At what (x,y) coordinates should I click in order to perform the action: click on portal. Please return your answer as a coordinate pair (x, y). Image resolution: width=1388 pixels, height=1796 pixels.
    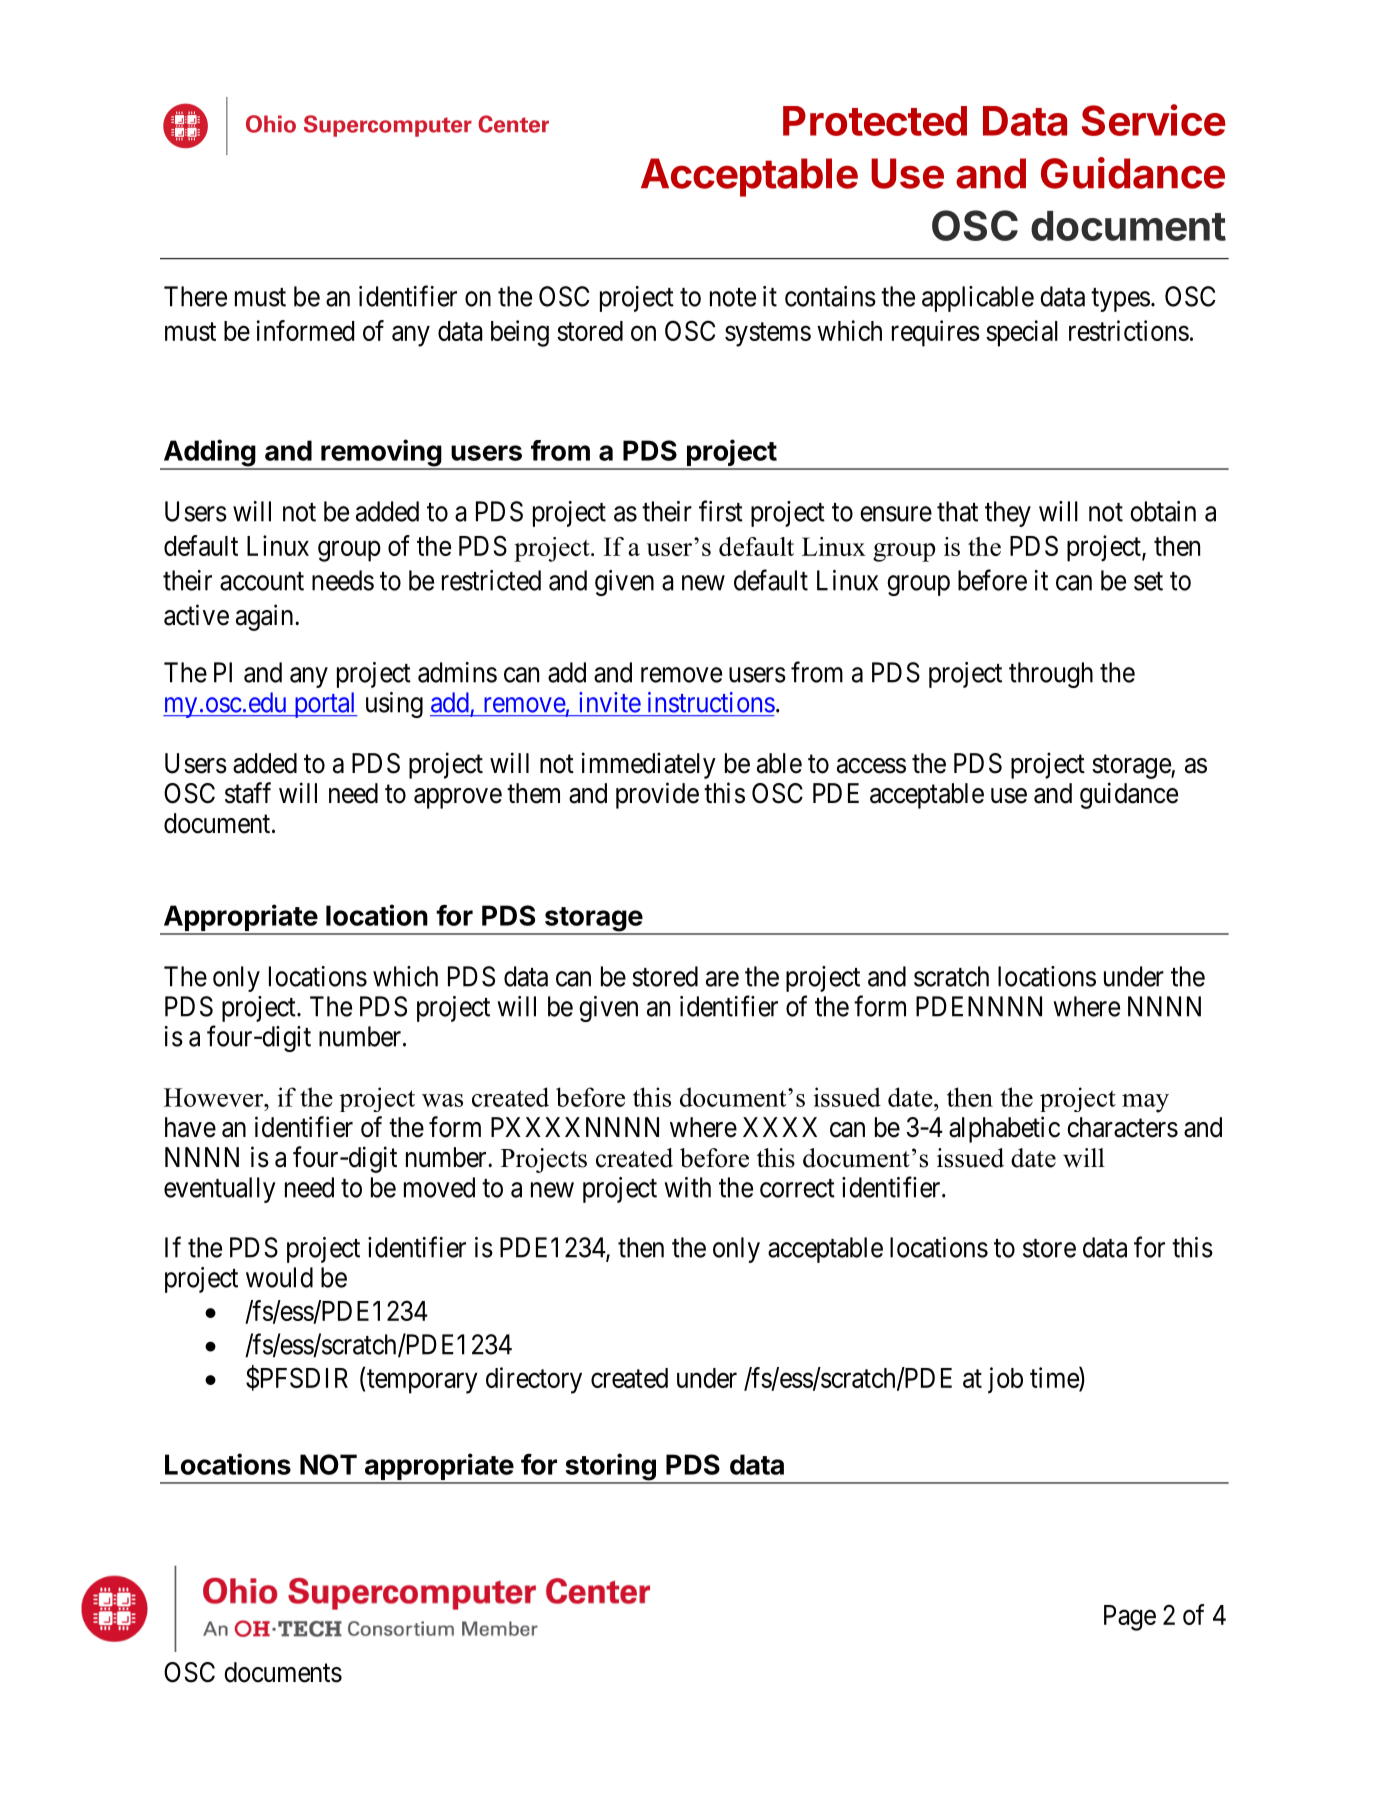
    Looking at the image, I should click on (324, 705).
